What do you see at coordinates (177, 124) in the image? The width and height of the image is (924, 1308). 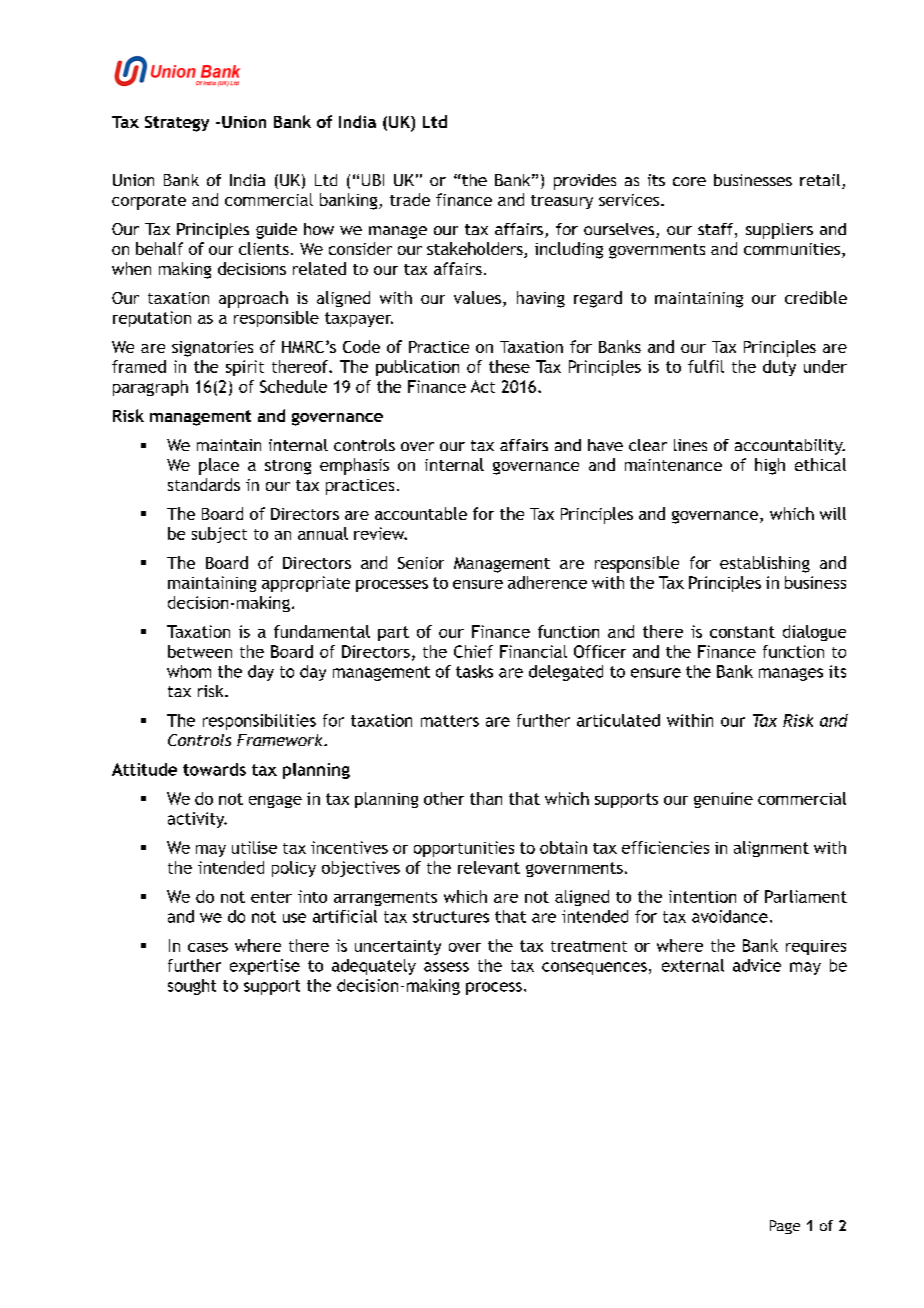 I see `Strategy` at bounding box center [177, 124].
